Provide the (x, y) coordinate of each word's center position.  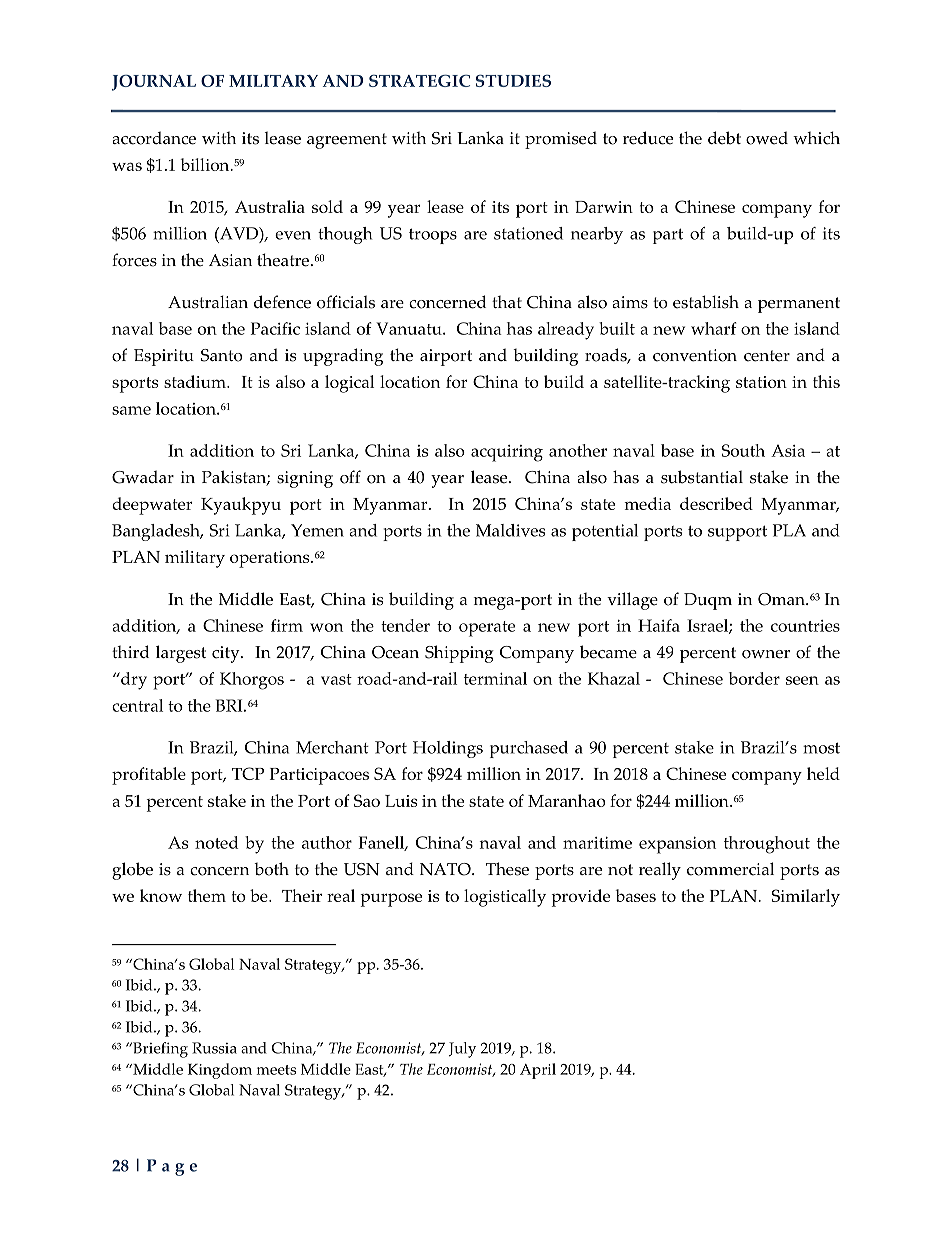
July (462, 1050)
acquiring (507, 453)
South (743, 450)
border (754, 678)
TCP (248, 773)
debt (724, 138)
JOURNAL (154, 83)
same (131, 410)
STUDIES (513, 80)
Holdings (448, 749)
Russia (214, 1048)
